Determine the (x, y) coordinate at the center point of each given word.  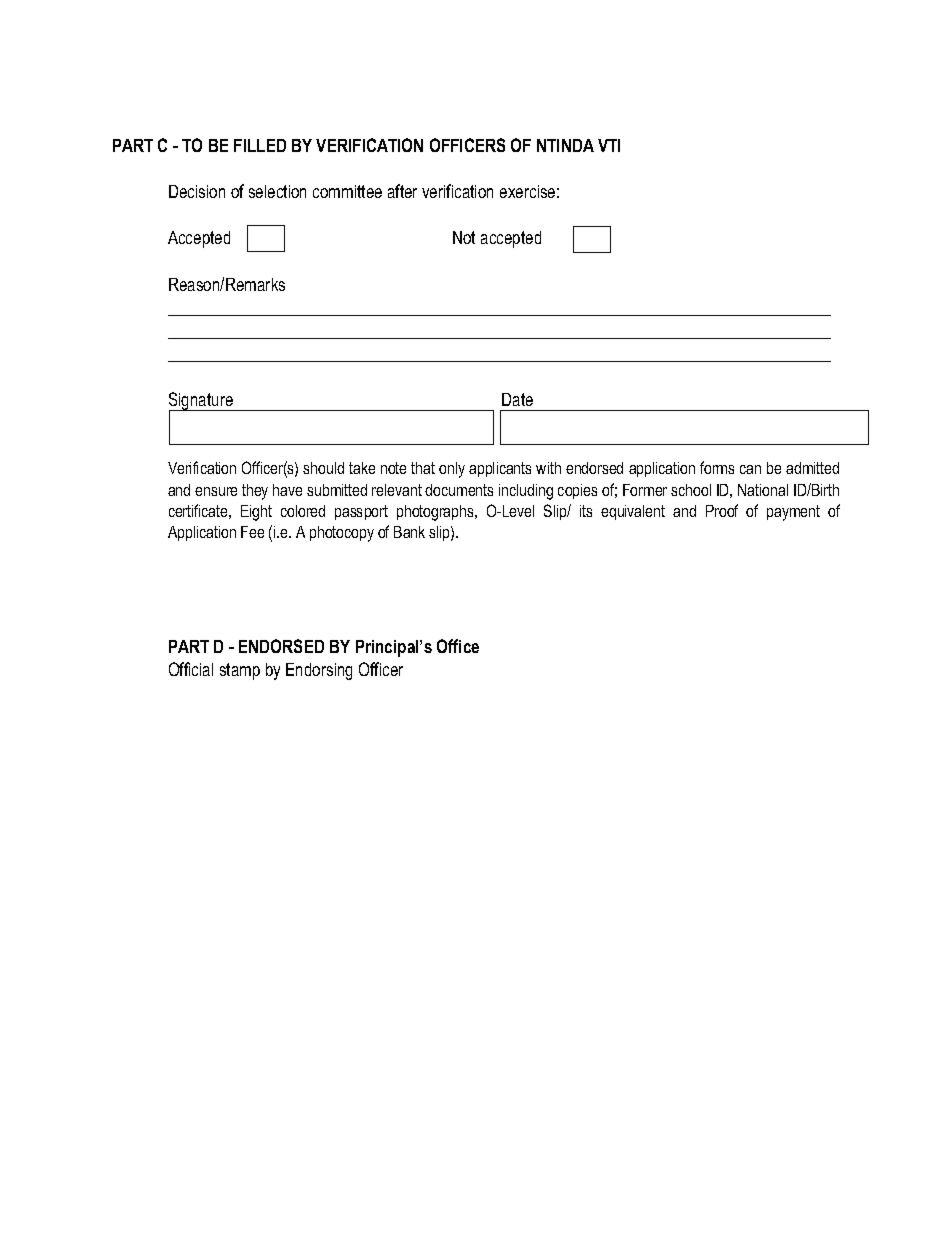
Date (517, 399)
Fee (252, 532)
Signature (202, 402)
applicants (500, 469)
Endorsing (319, 671)
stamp (240, 671)
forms (717, 467)
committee (347, 191)
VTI (609, 145)
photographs (436, 513)
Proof (722, 510)
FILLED (260, 145)
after (402, 191)
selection (277, 191)
